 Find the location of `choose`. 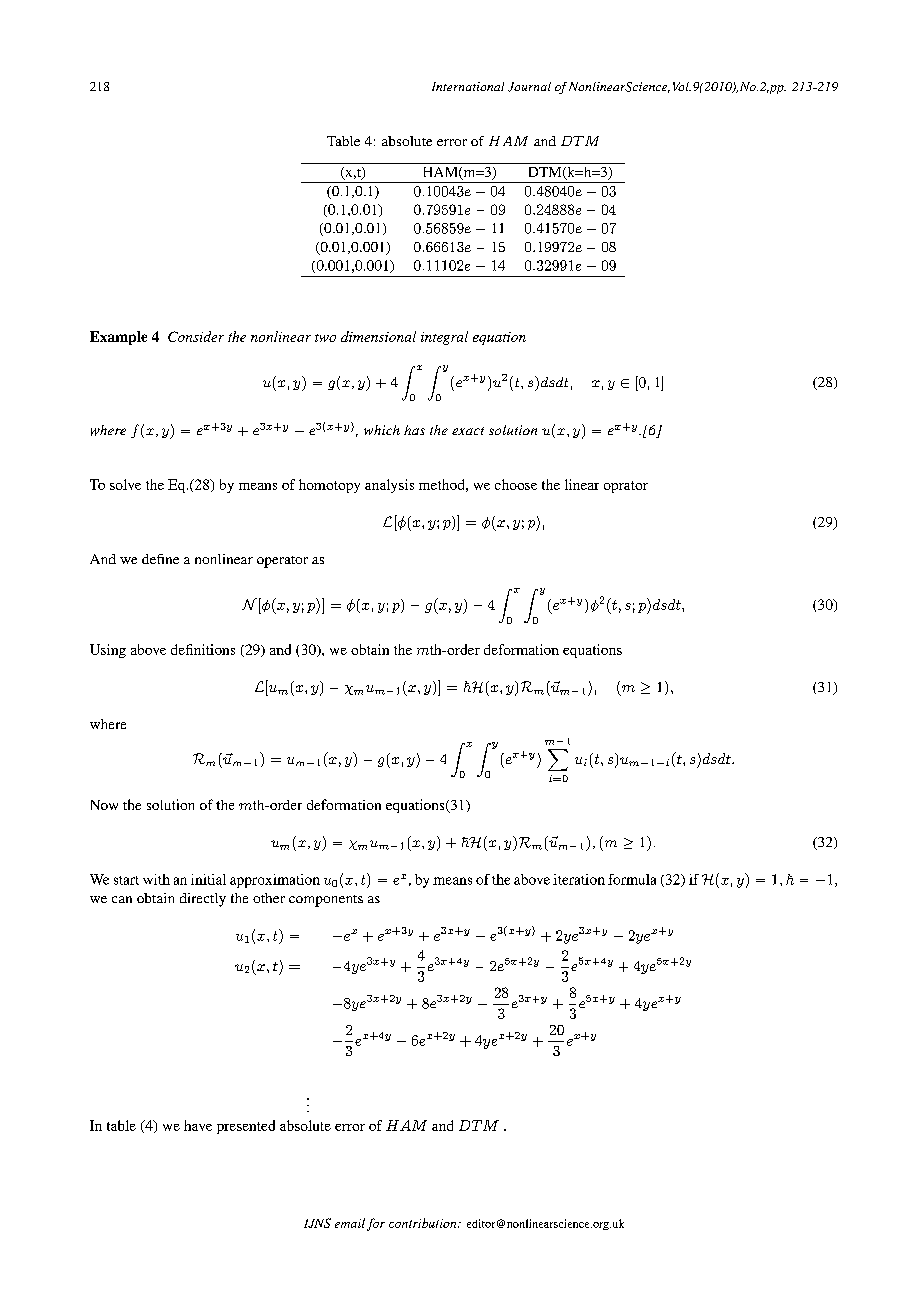

choose is located at coordinates (516, 484).
